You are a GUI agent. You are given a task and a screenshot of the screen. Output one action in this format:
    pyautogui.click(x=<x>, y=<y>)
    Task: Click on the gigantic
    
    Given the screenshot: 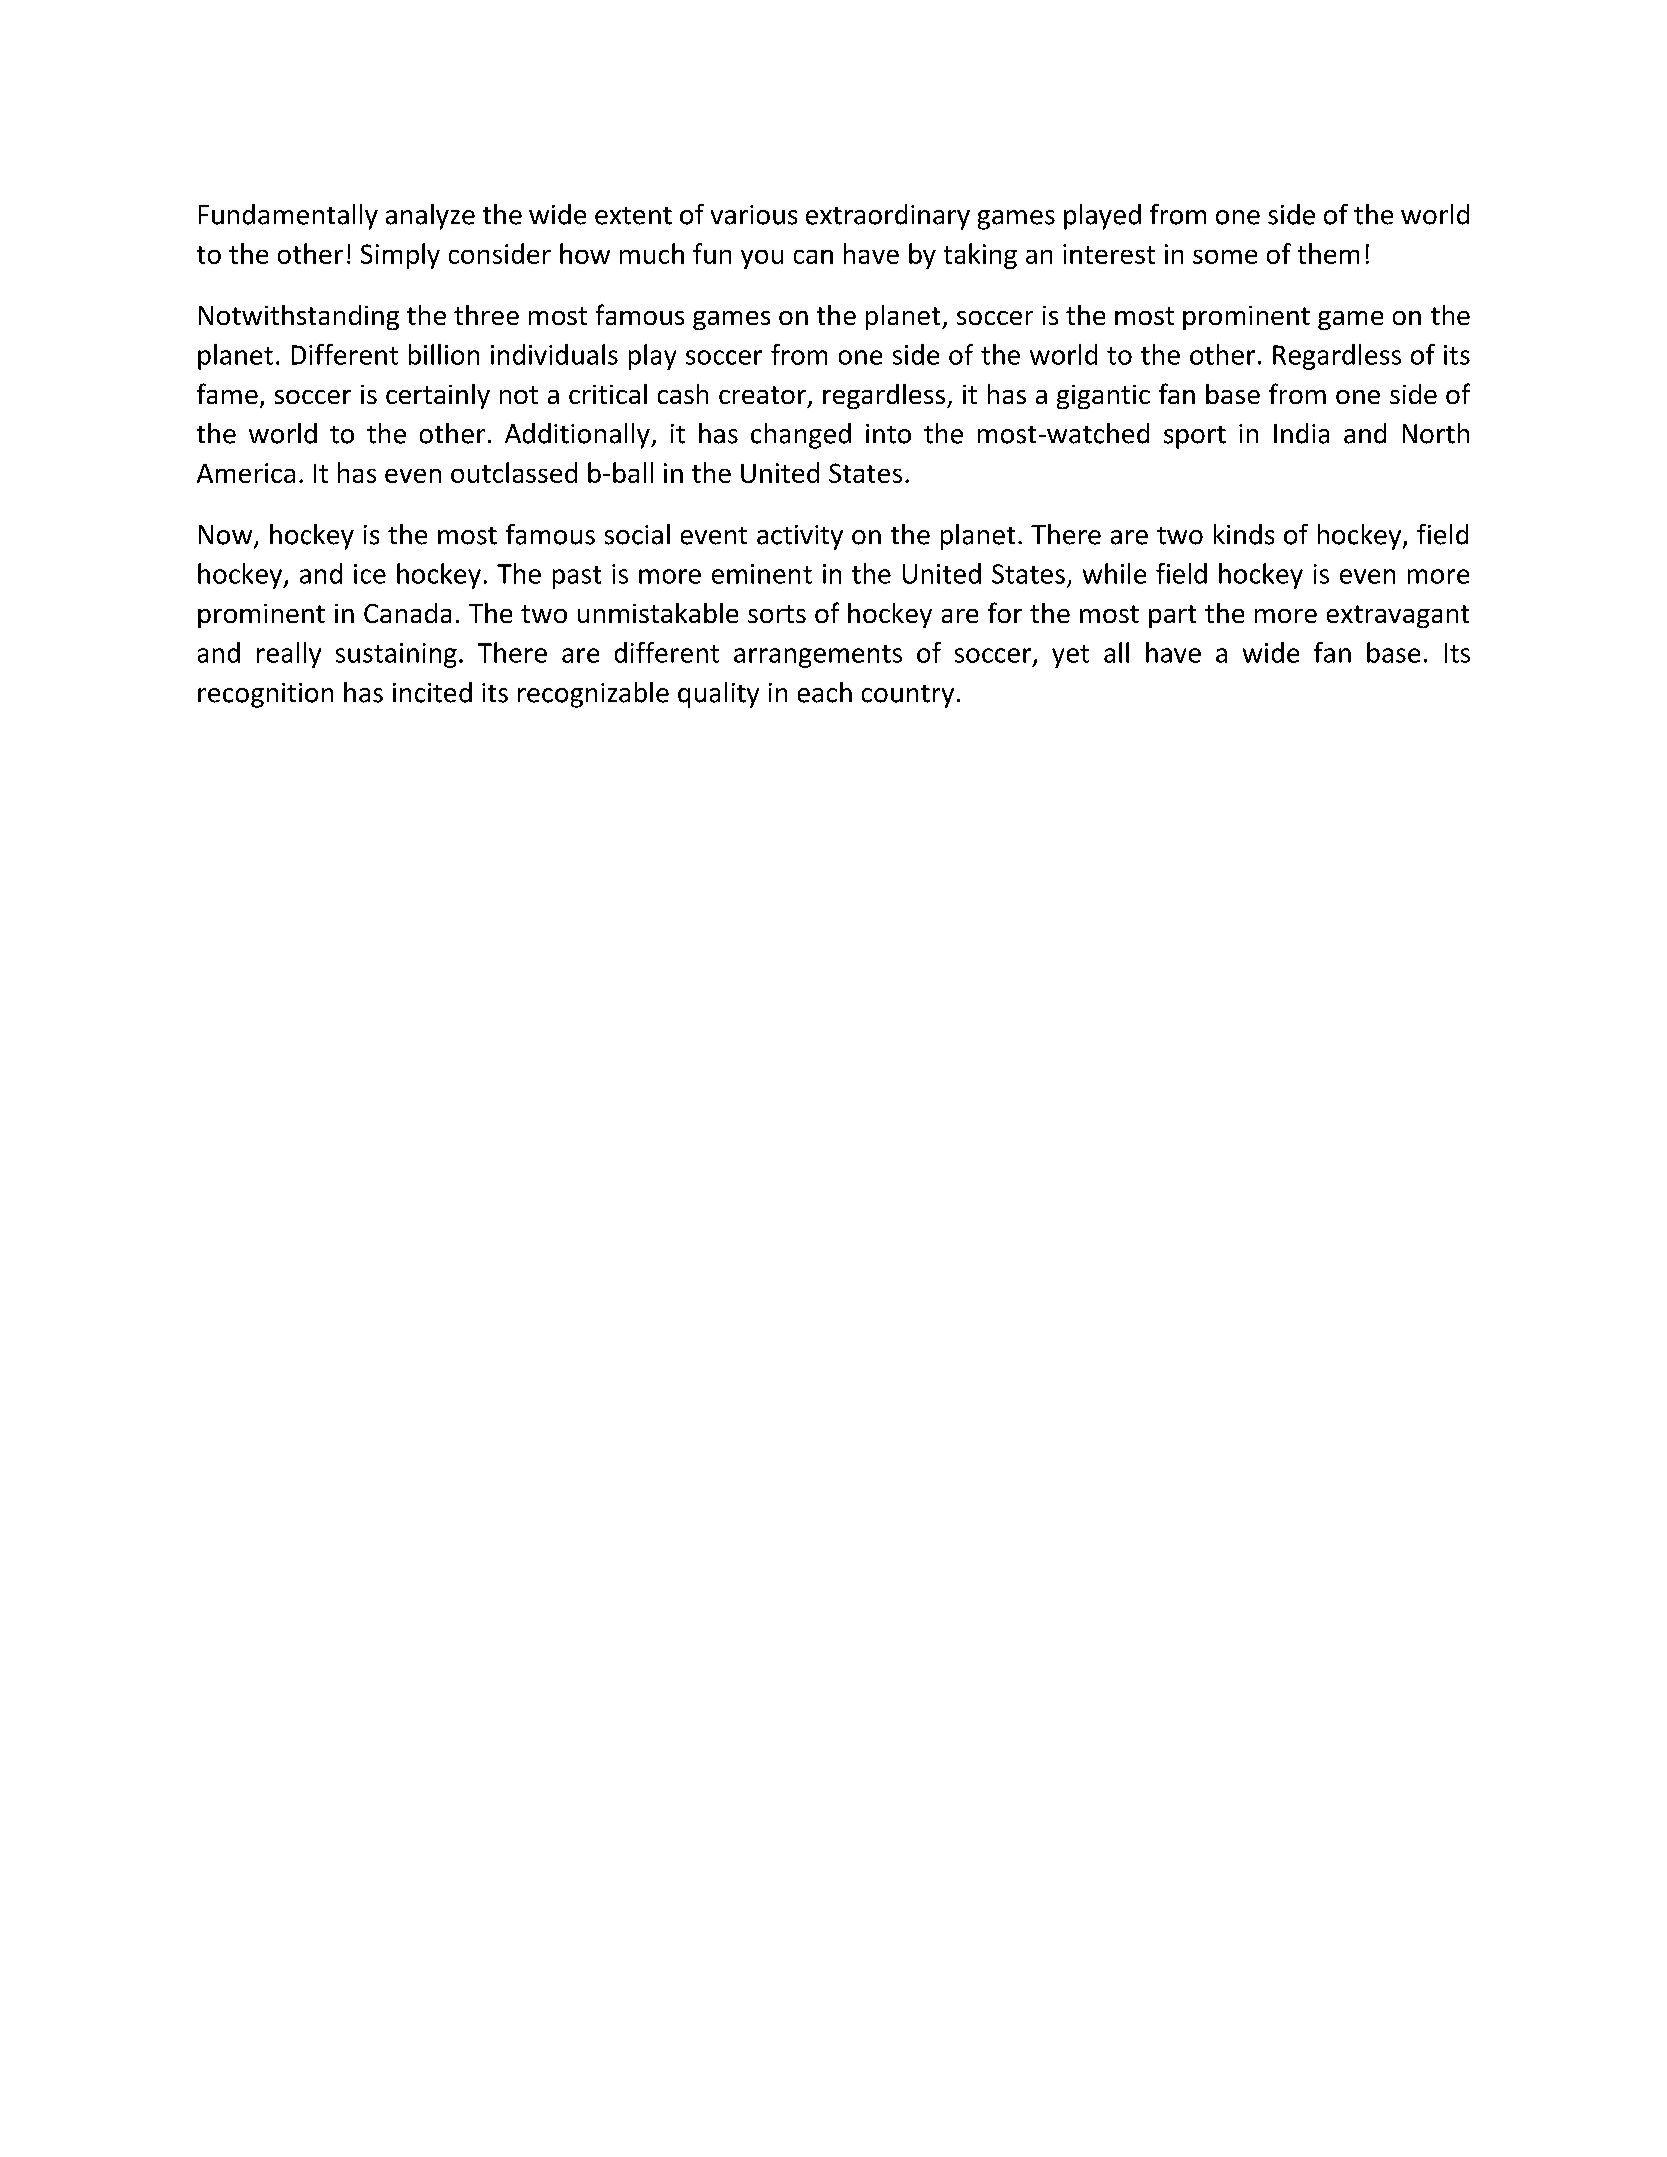 What is the action you would take?
    pyautogui.click(x=1103, y=397)
